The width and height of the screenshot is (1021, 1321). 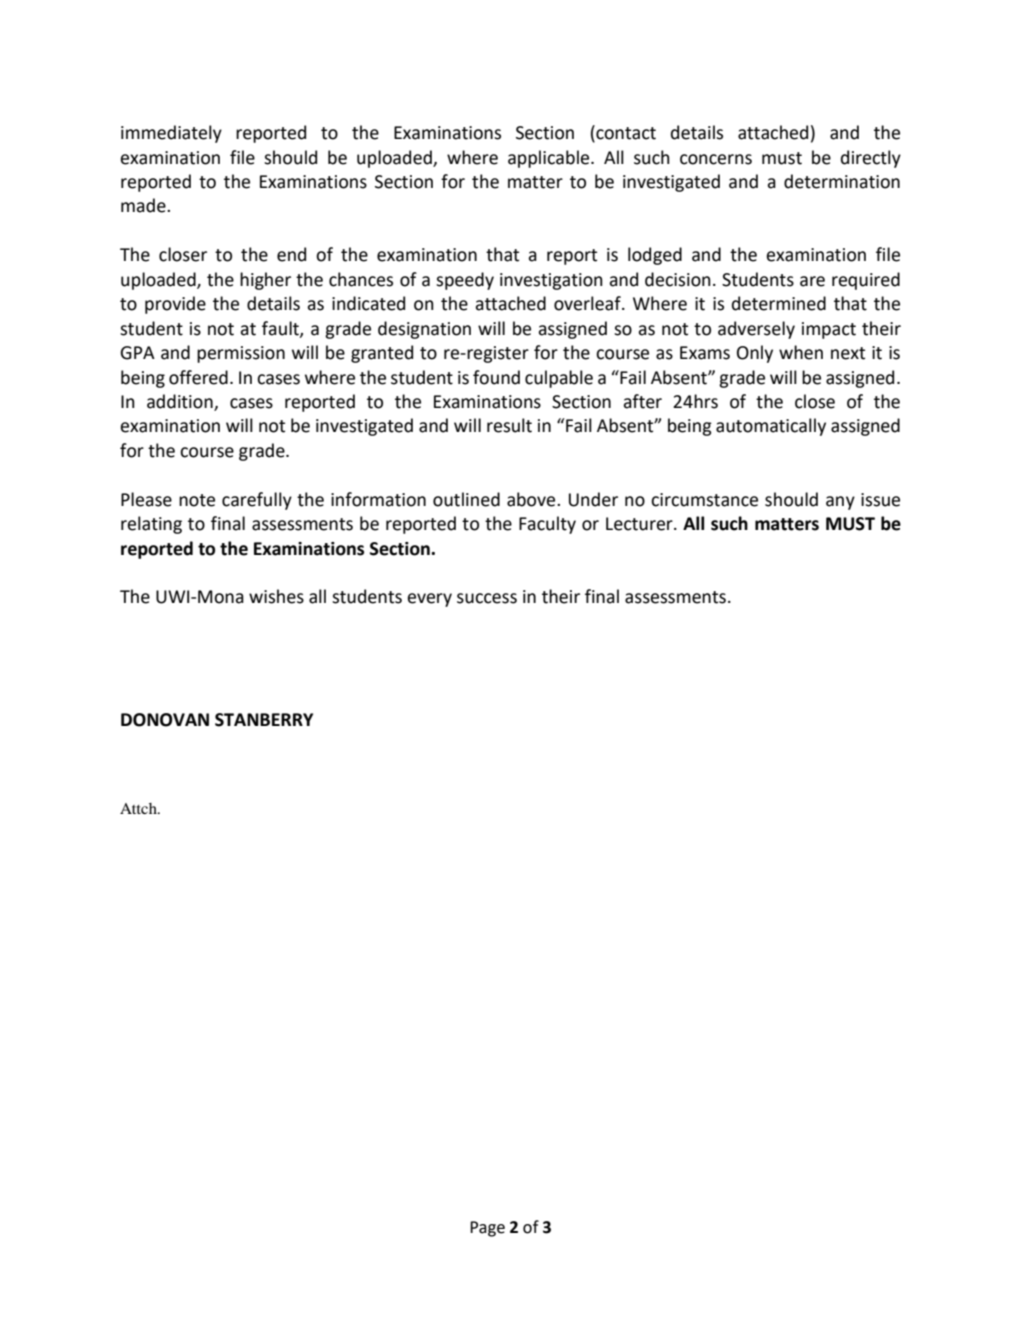 What do you see at coordinates (487, 598) in the screenshot?
I see `success` at bounding box center [487, 598].
